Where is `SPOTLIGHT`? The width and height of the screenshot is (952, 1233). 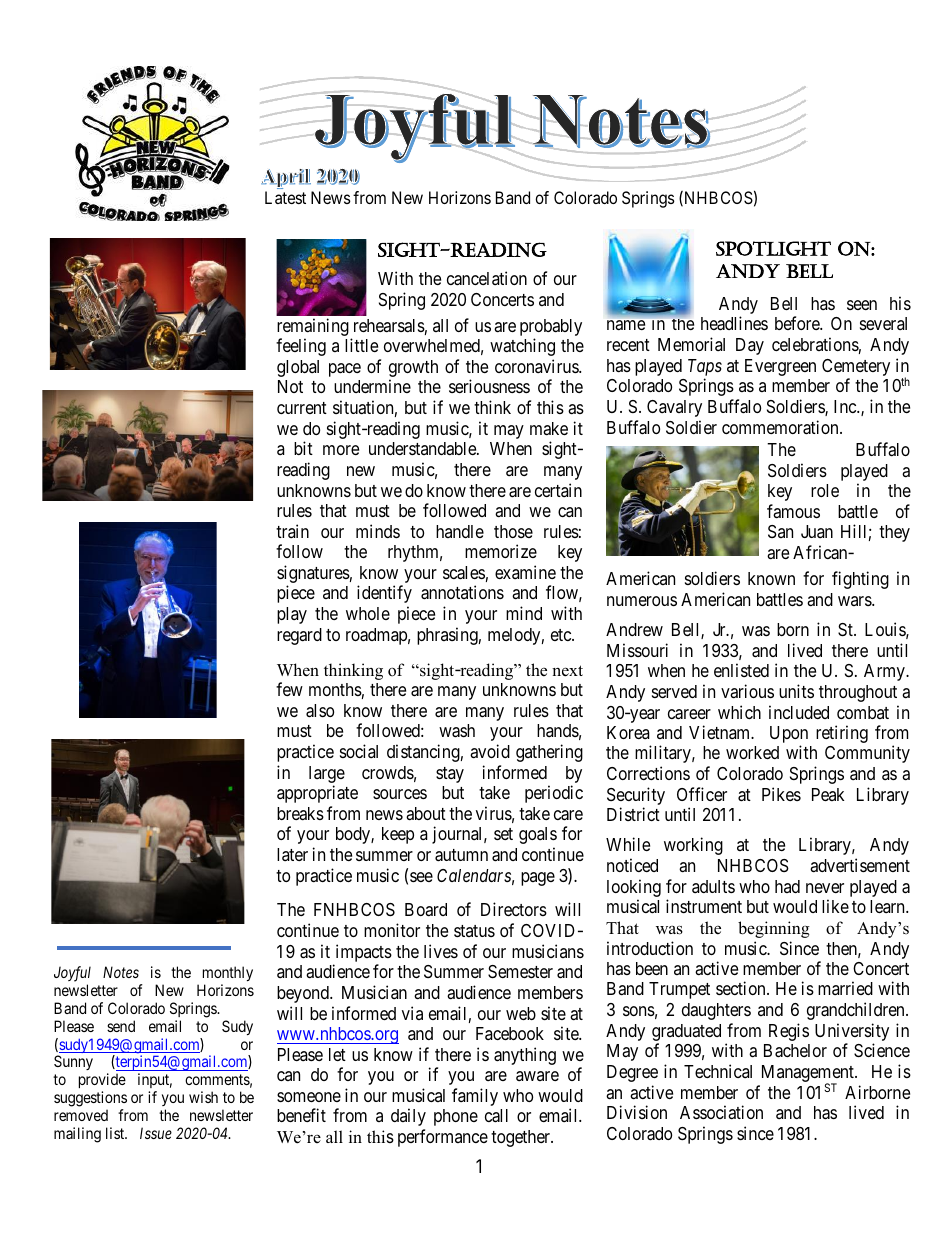
SPOTLIGHT is located at coordinates (773, 248).
